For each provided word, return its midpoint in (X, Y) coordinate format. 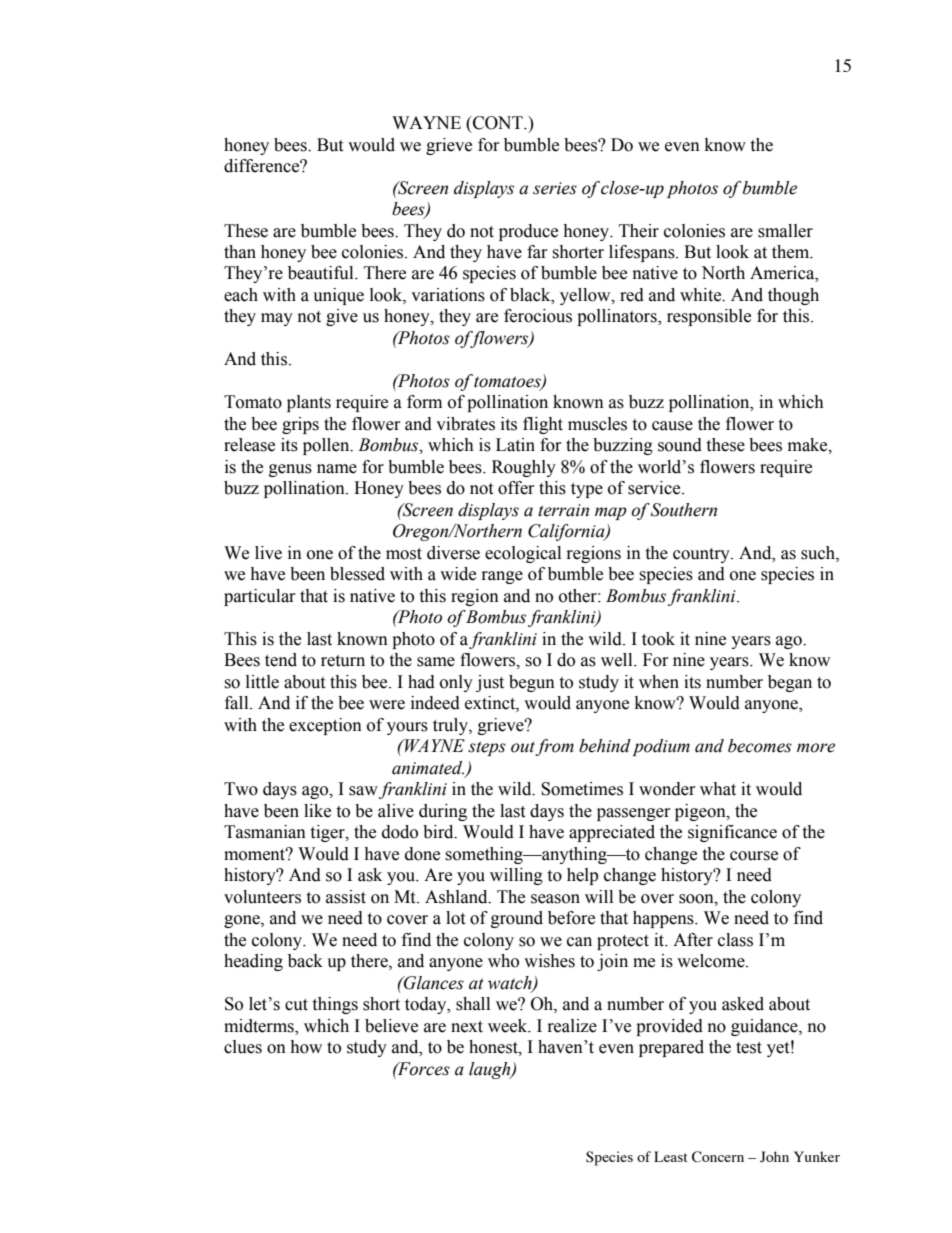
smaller (785, 231)
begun (532, 683)
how (306, 1047)
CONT (498, 123)
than (240, 252)
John (774, 1157)
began (790, 683)
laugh (491, 1070)
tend (281, 660)
